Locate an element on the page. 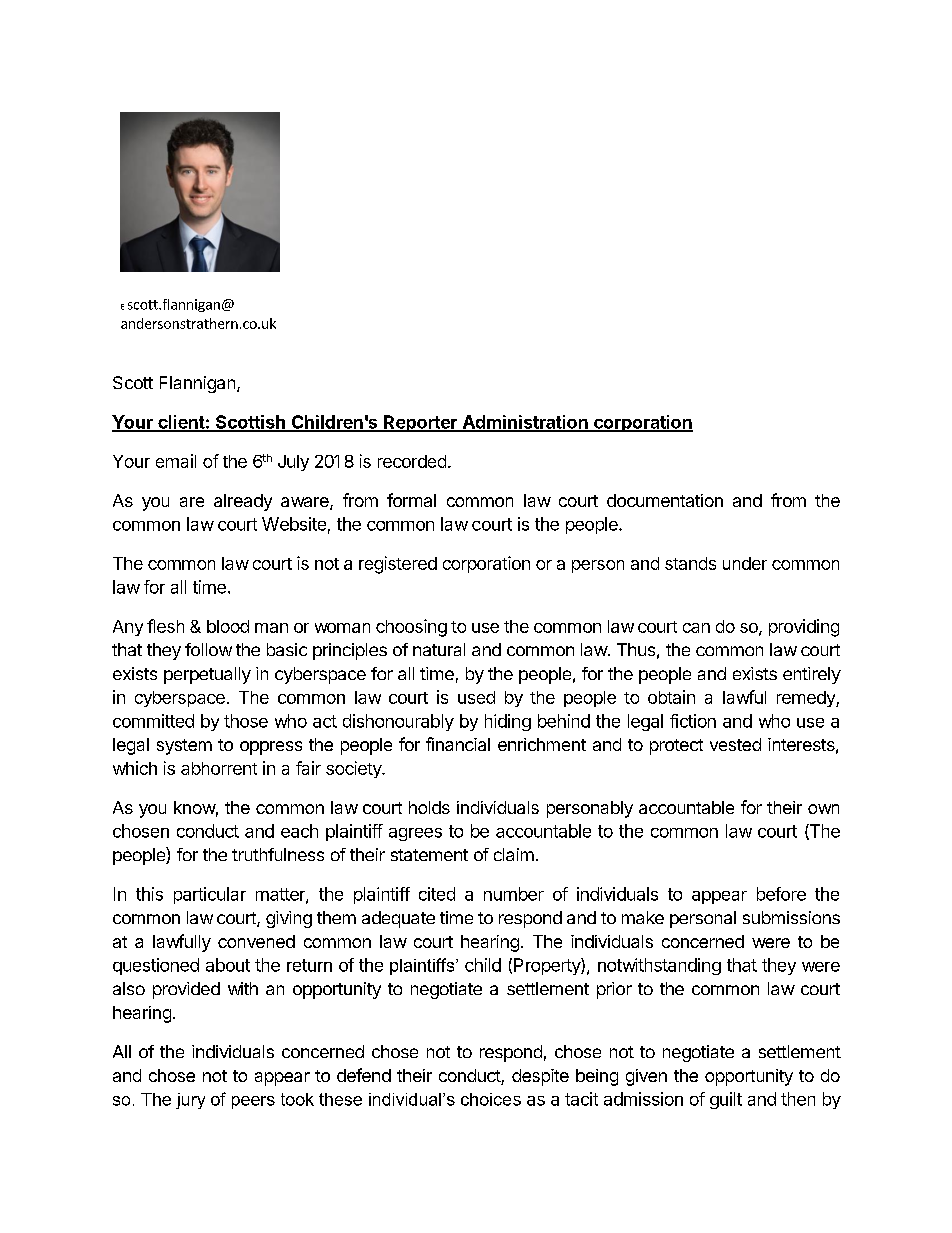 The image size is (952, 1233). adequate is located at coordinates (398, 919).
